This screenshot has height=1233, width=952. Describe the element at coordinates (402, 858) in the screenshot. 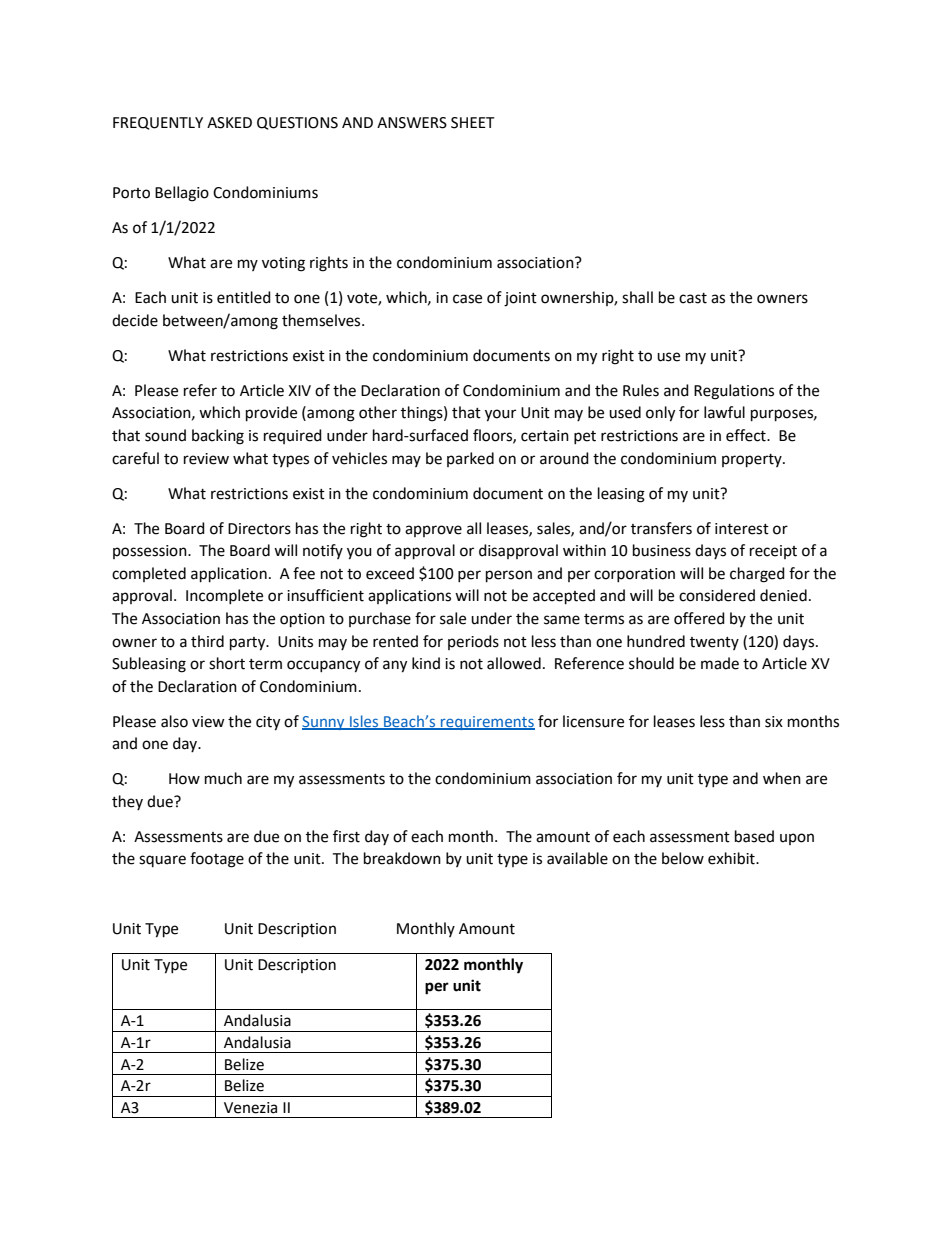

I see `breakdown` at that location.
